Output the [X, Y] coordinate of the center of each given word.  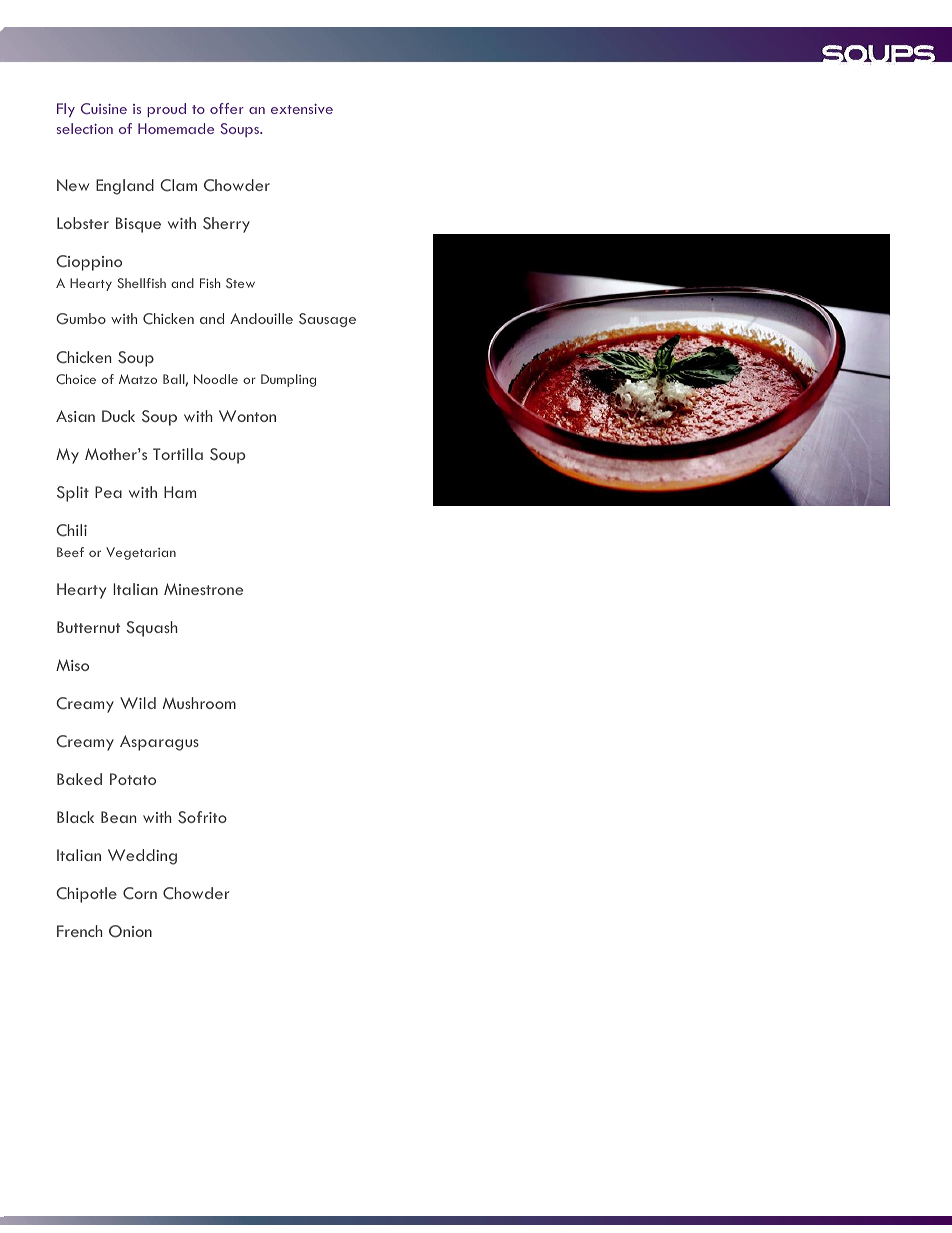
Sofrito [202, 817]
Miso [72, 665]
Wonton [247, 416]
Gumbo [81, 319]
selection [85, 128]
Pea [108, 492]
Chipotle [86, 895]
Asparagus [159, 743]
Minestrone [203, 589]
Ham [180, 492]
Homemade [176, 128]
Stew [240, 283]
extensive [302, 109]
